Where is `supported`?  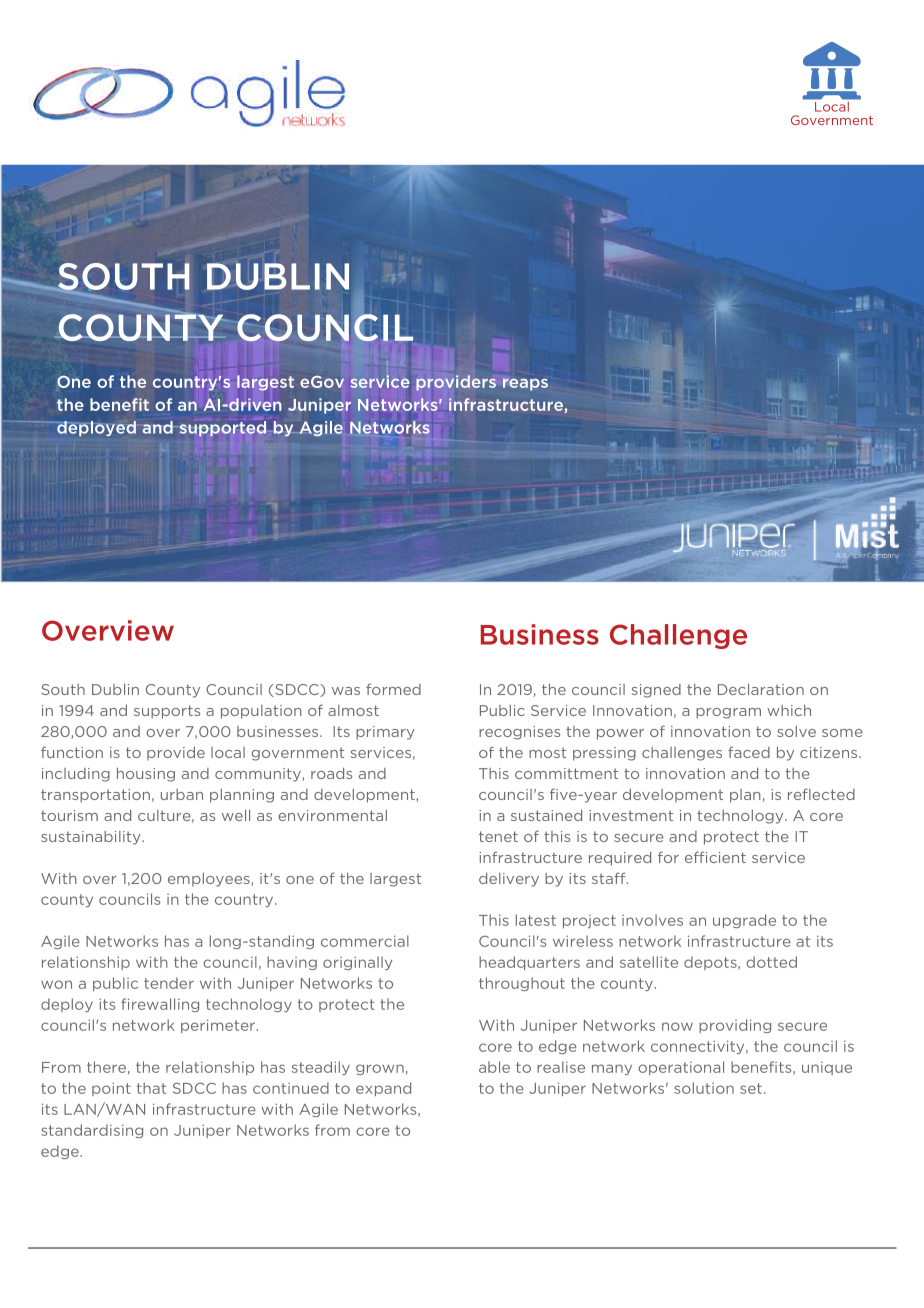
supported is located at coordinates (223, 428).
